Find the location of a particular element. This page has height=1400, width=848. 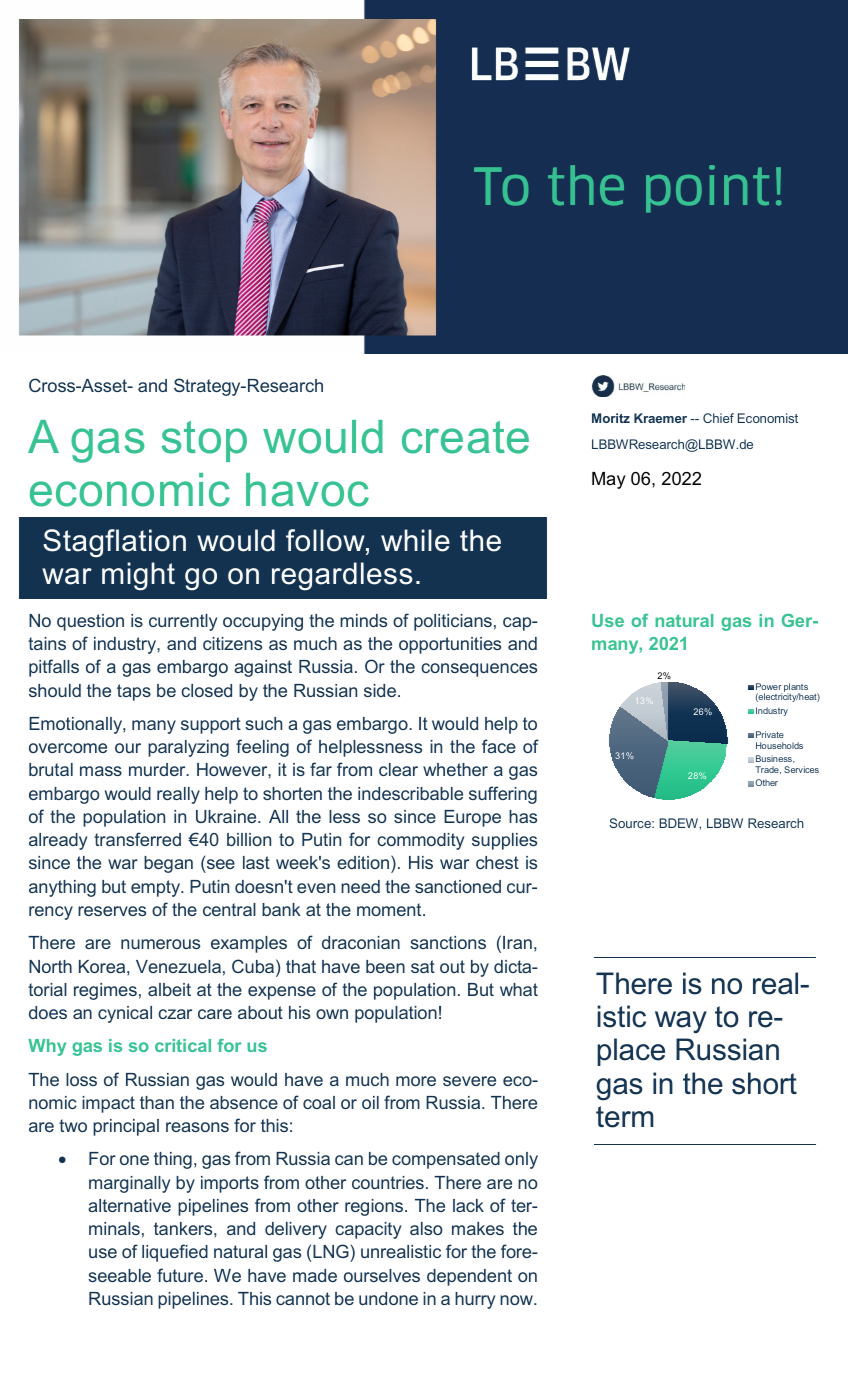

Chief is located at coordinates (718, 418).
